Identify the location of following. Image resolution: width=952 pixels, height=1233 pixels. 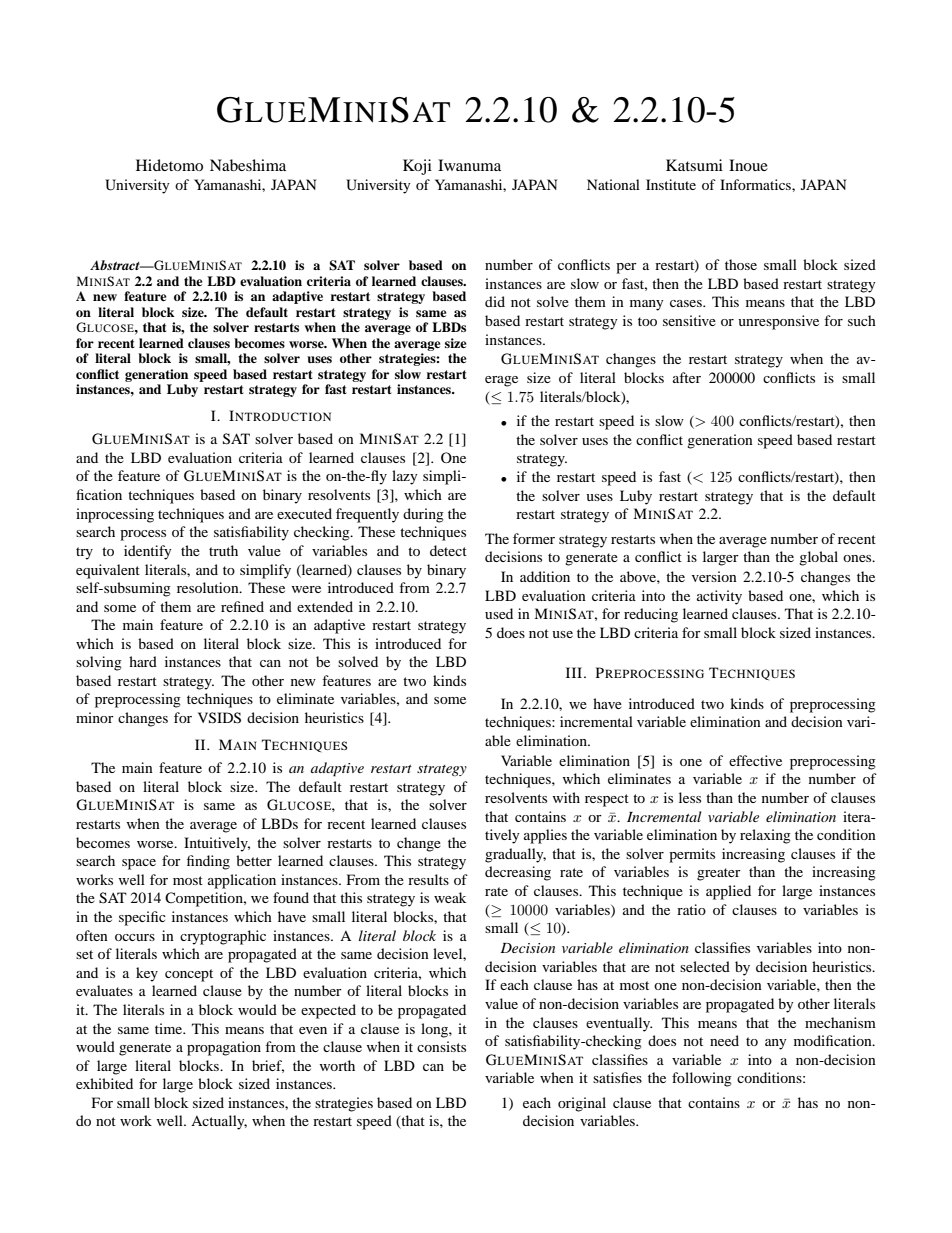
(702, 1079).
